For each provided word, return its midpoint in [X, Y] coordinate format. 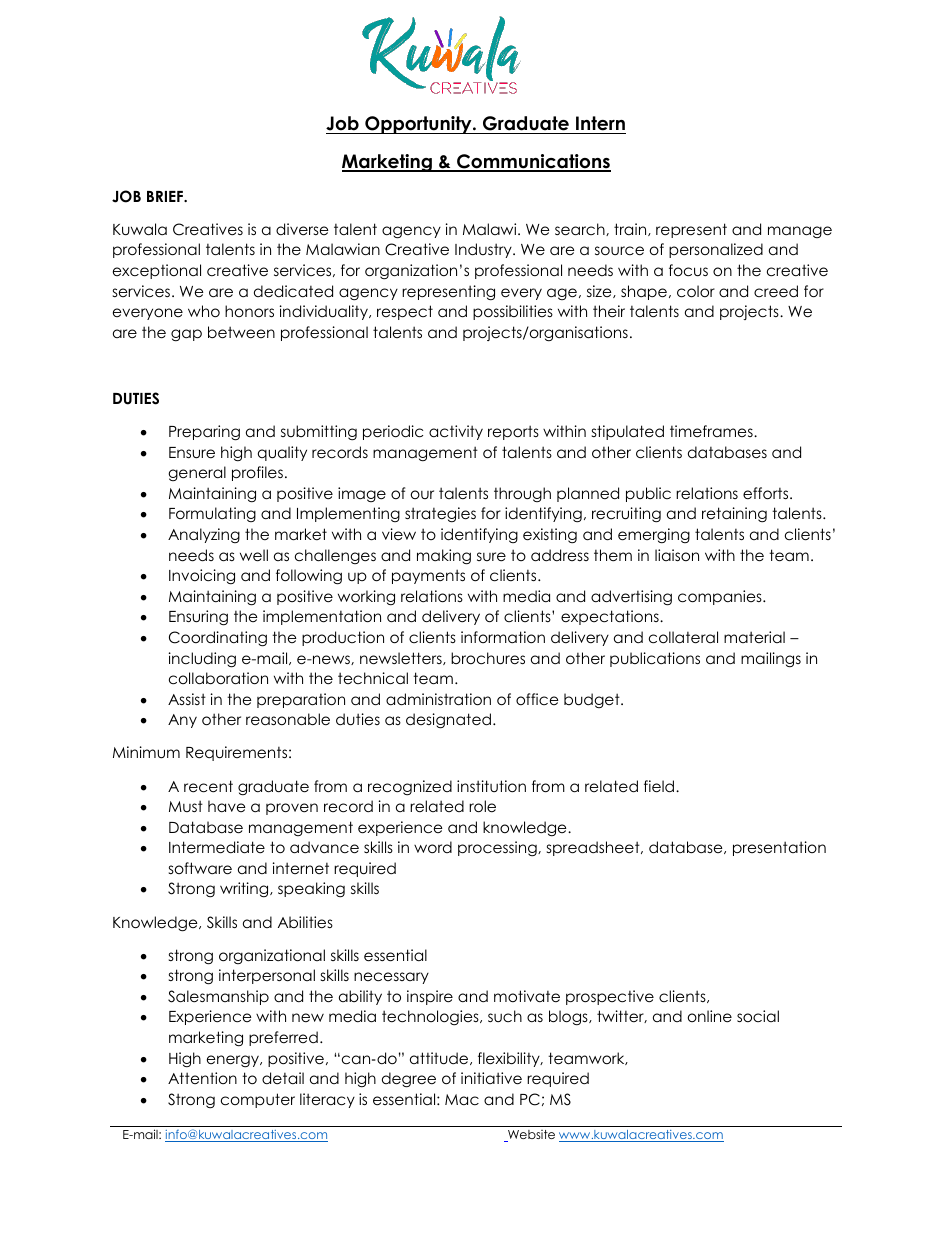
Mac [462, 1100]
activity [456, 432]
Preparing [204, 433]
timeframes [712, 431]
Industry [484, 250]
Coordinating [218, 639]
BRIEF [166, 196]
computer [258, 1100]
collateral [683, 637]
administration [438, 699]
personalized [716, 250]
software [200, 868]
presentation [779, 848]
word [433, 847]
